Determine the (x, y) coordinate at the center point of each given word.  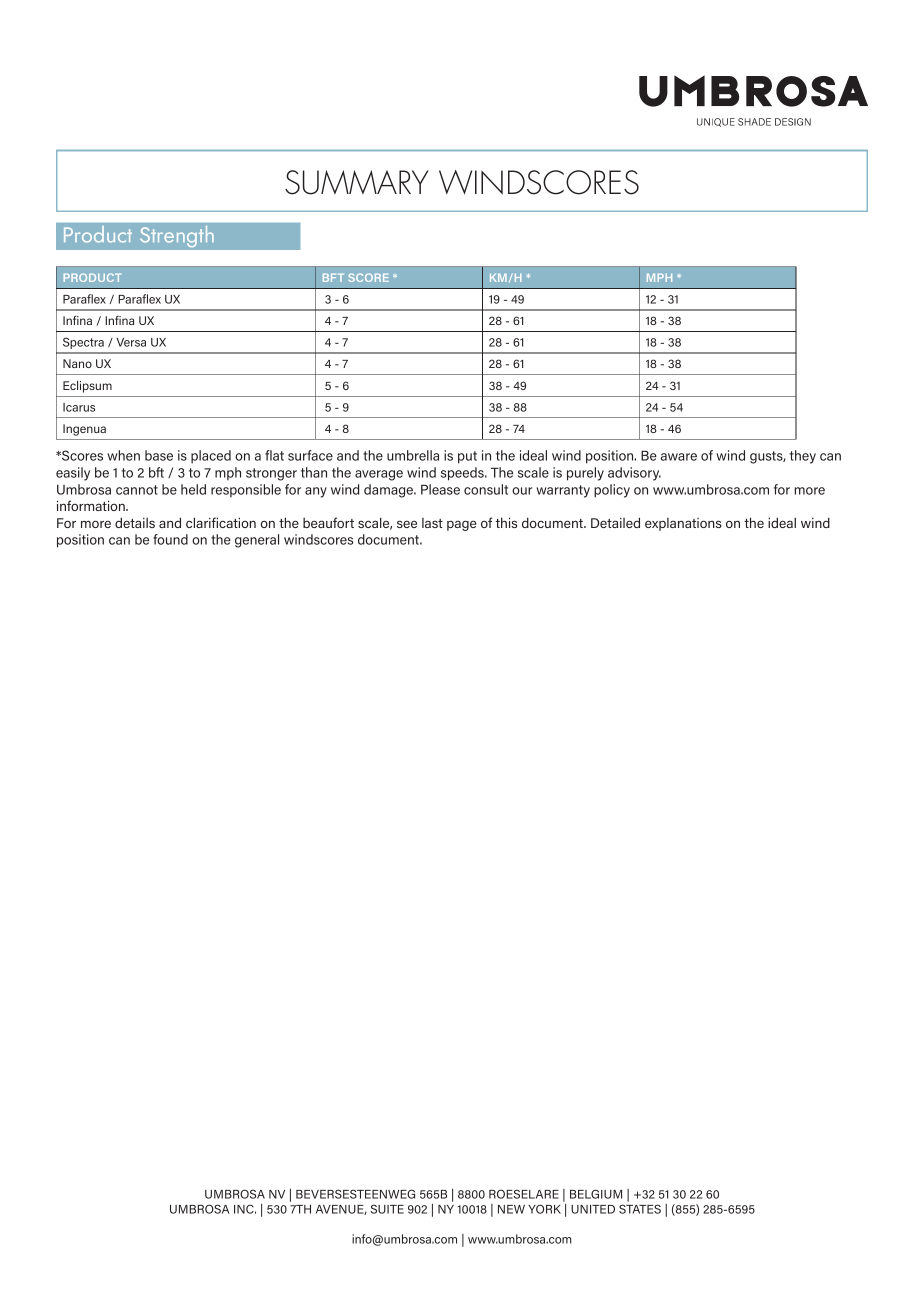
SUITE (387, 1209)
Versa (131, 342)
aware (679, 457)
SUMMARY (357, 182)
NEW (511, 1209)
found (170, 539)
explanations (683, 524)
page (462, 525)
